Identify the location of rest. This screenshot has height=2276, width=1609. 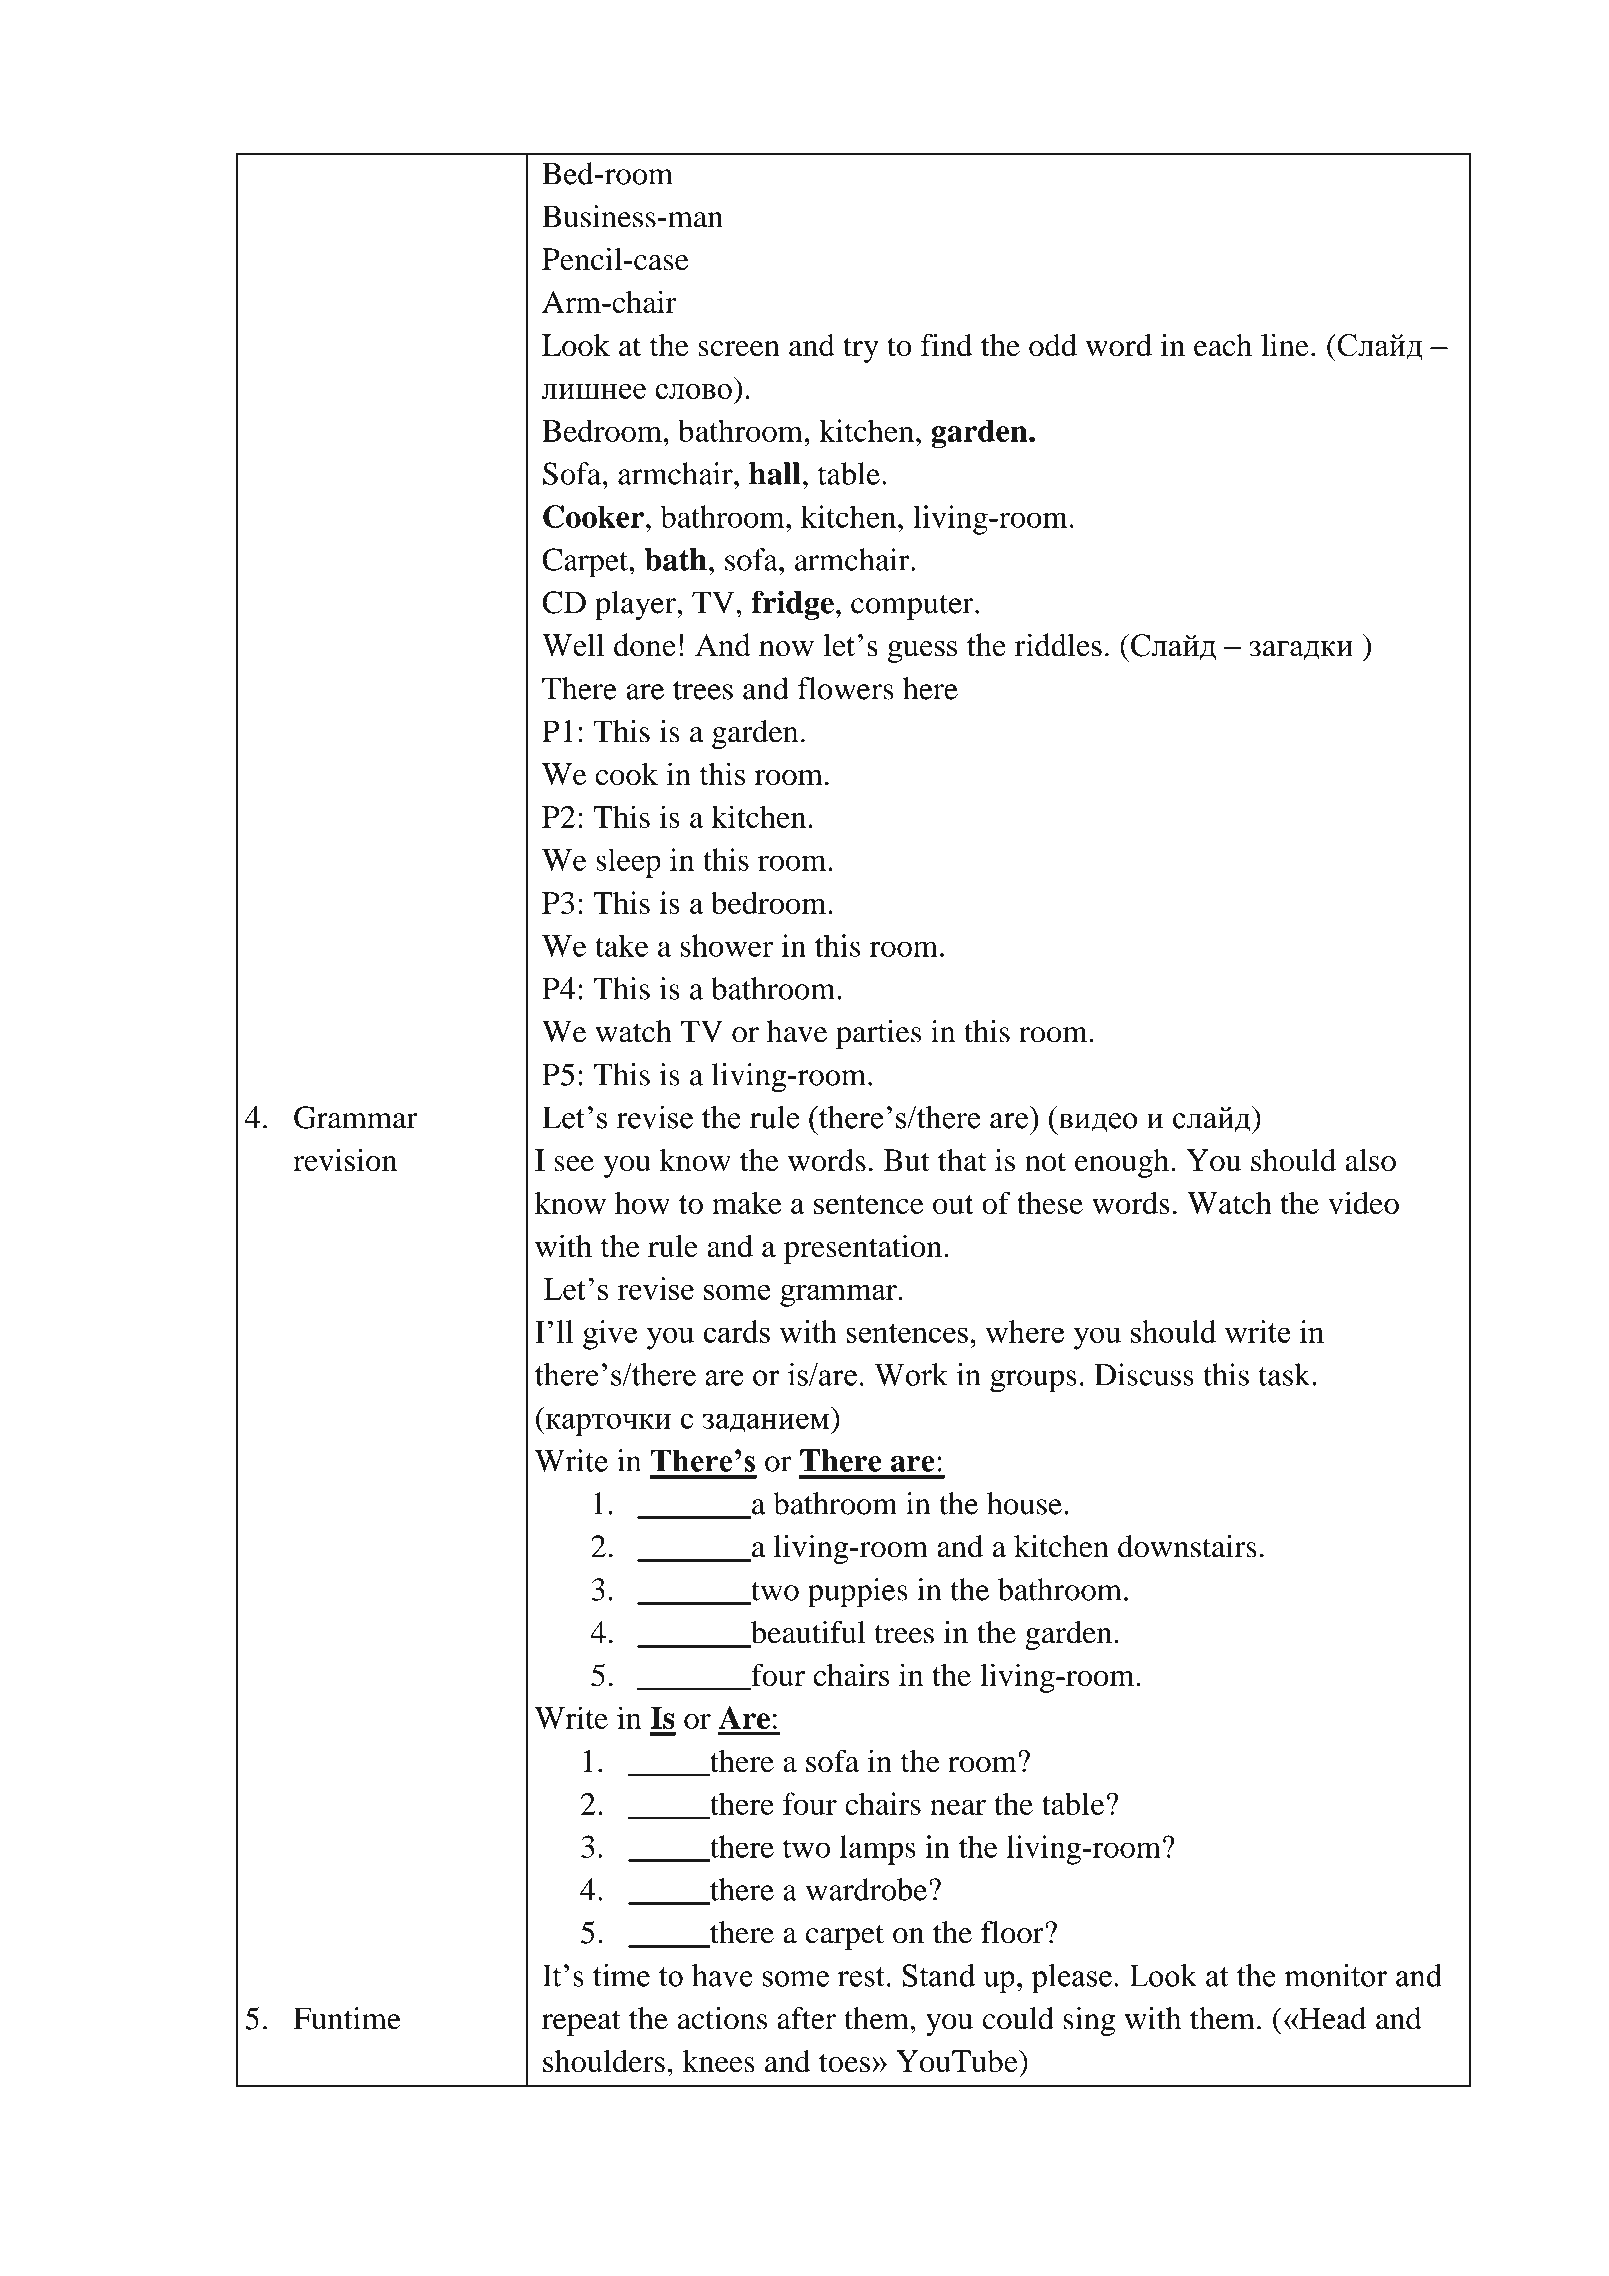
(861, 1977).
